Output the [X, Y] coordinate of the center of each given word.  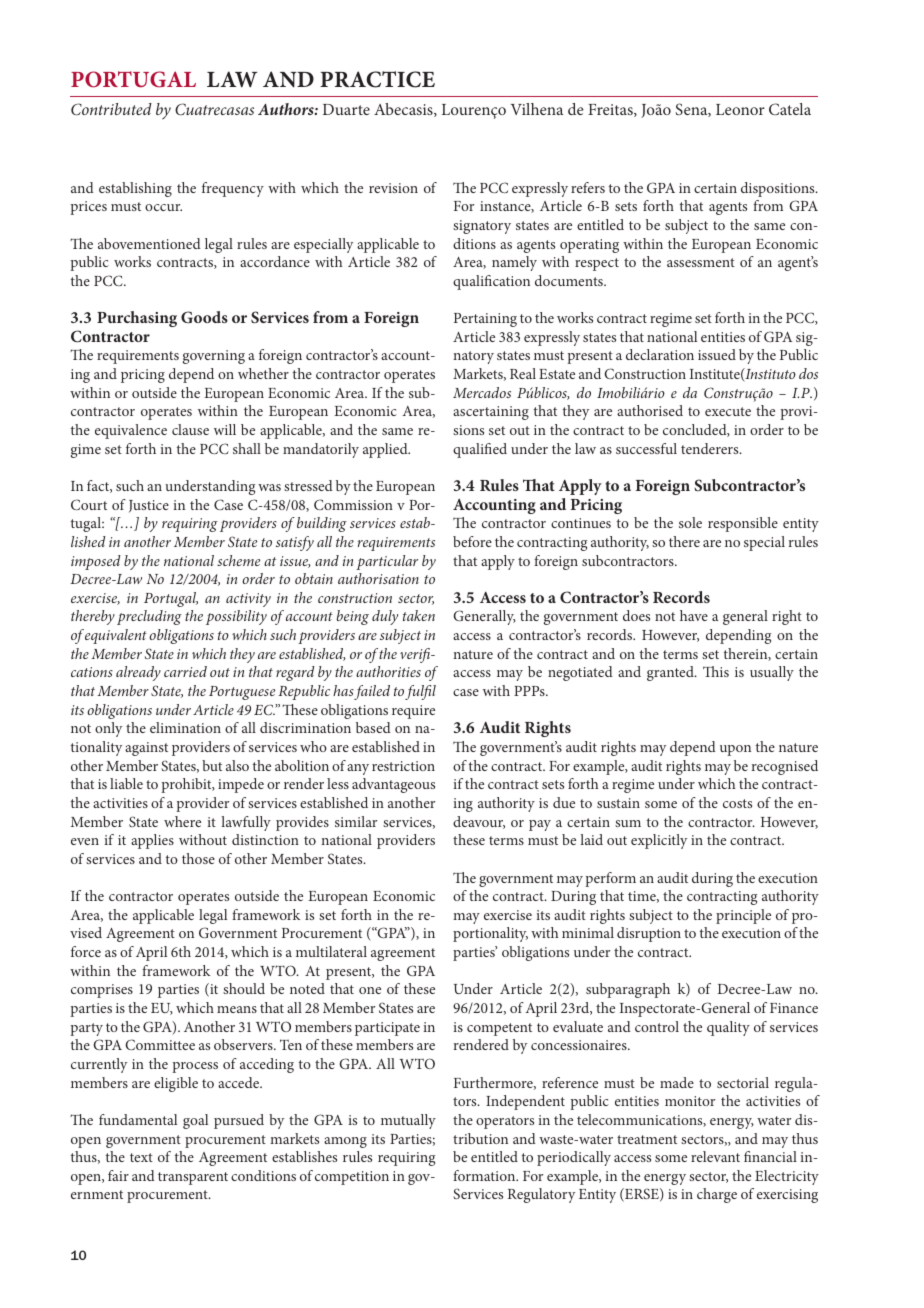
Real [523, 373]
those [198, 858]
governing [214, 357]
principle [743, 916]
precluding [149, 617]
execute [728, 411]
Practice [377, 79]
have [694, 615]
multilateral [331, 951]
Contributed [111, 109]
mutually [408, 1121]
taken [419, 615]
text [141, 1157]
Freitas [611, 110]
